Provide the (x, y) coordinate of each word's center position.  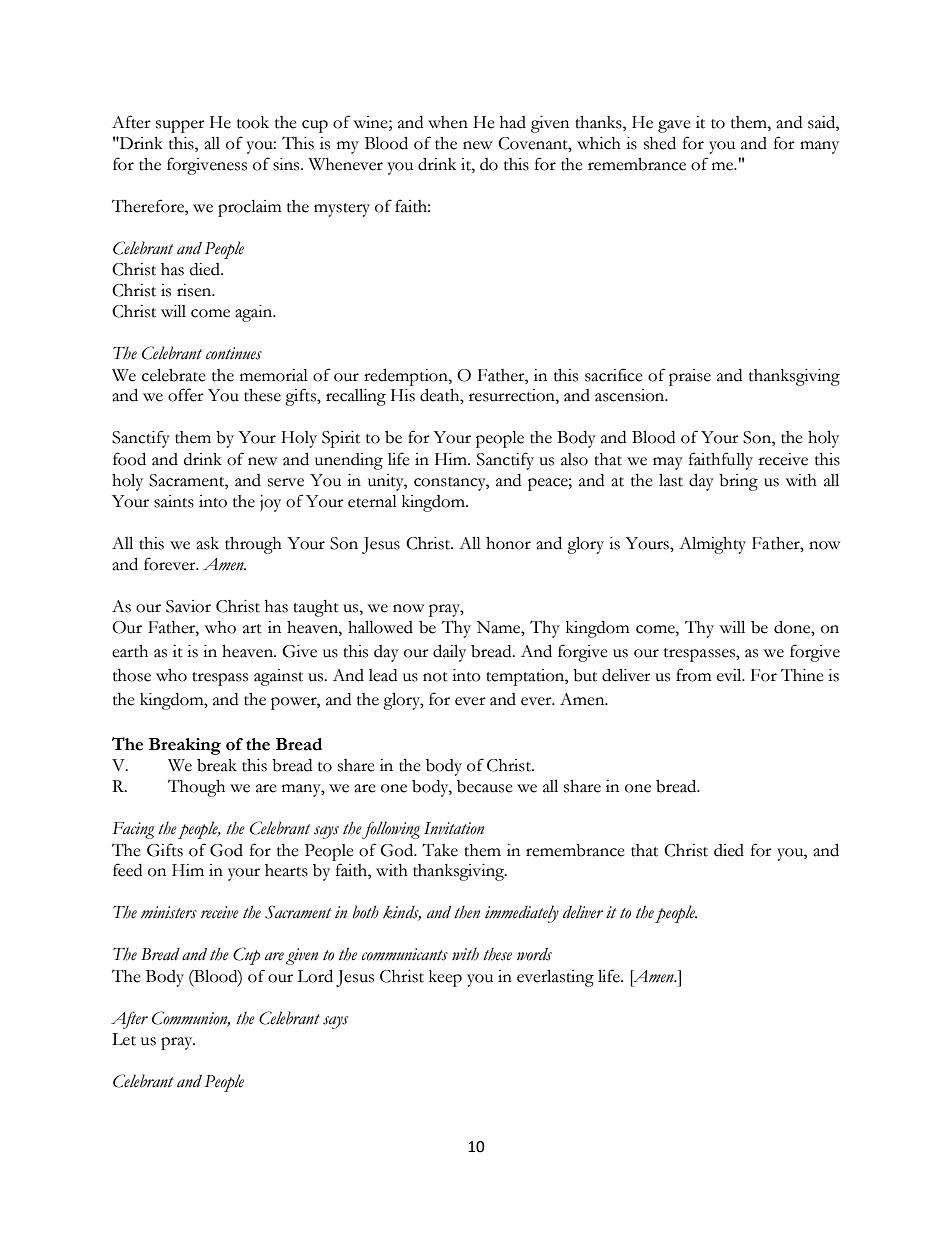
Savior (188, 606)
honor (508, 543)
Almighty (712, 545)
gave (674, 126)
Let (124, 1039)
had (513, 122)
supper (180, 126)
